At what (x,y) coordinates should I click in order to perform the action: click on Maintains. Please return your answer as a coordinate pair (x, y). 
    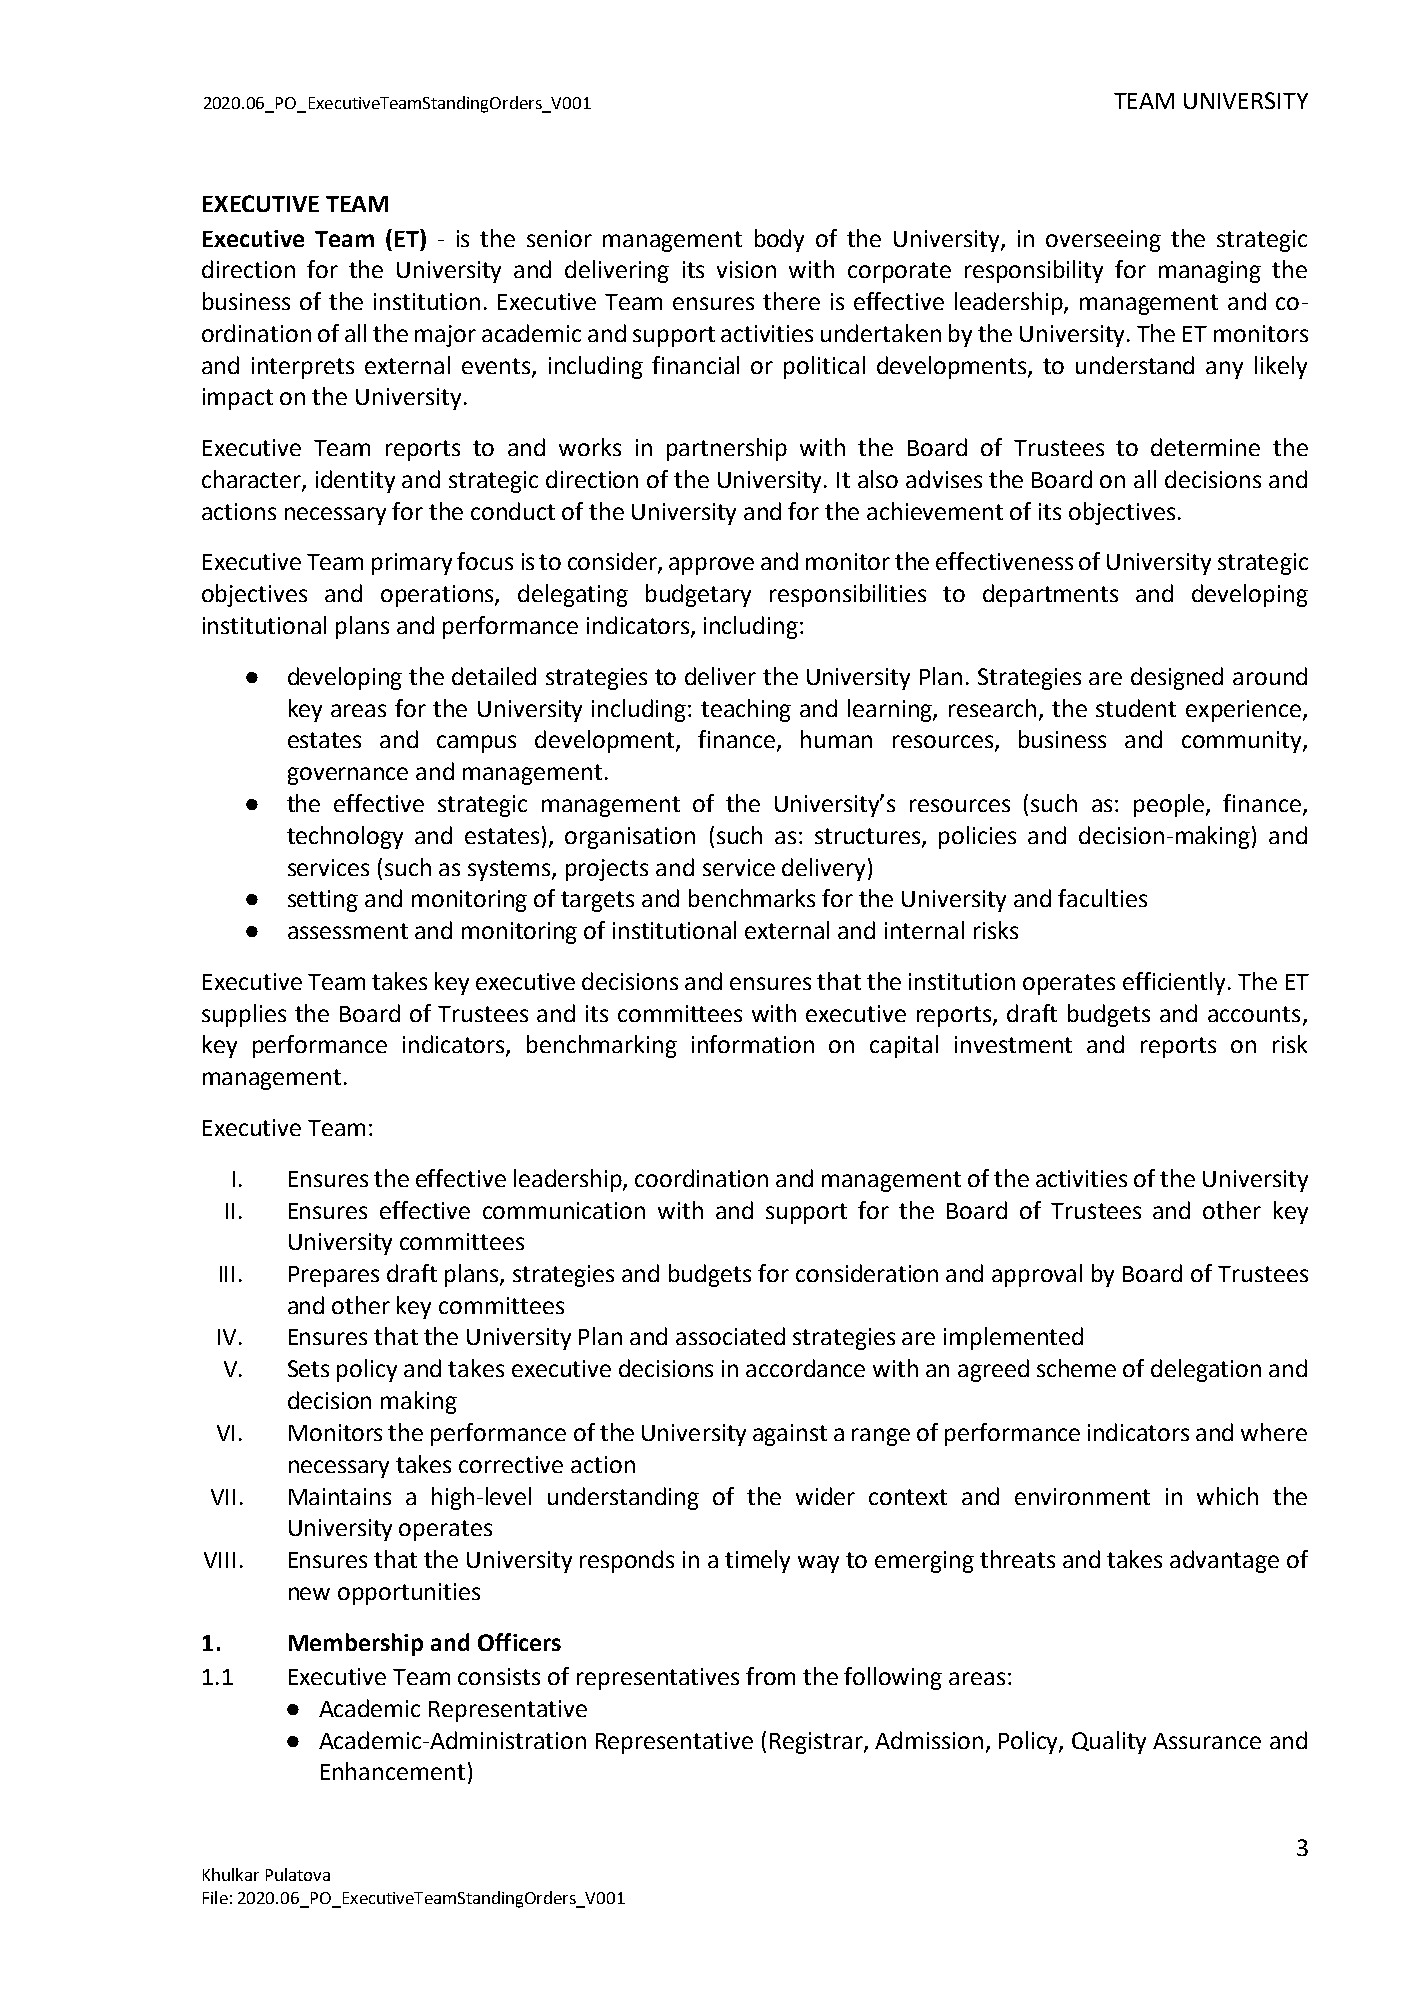
    Looking at the image, I should click on (340, 1496).
